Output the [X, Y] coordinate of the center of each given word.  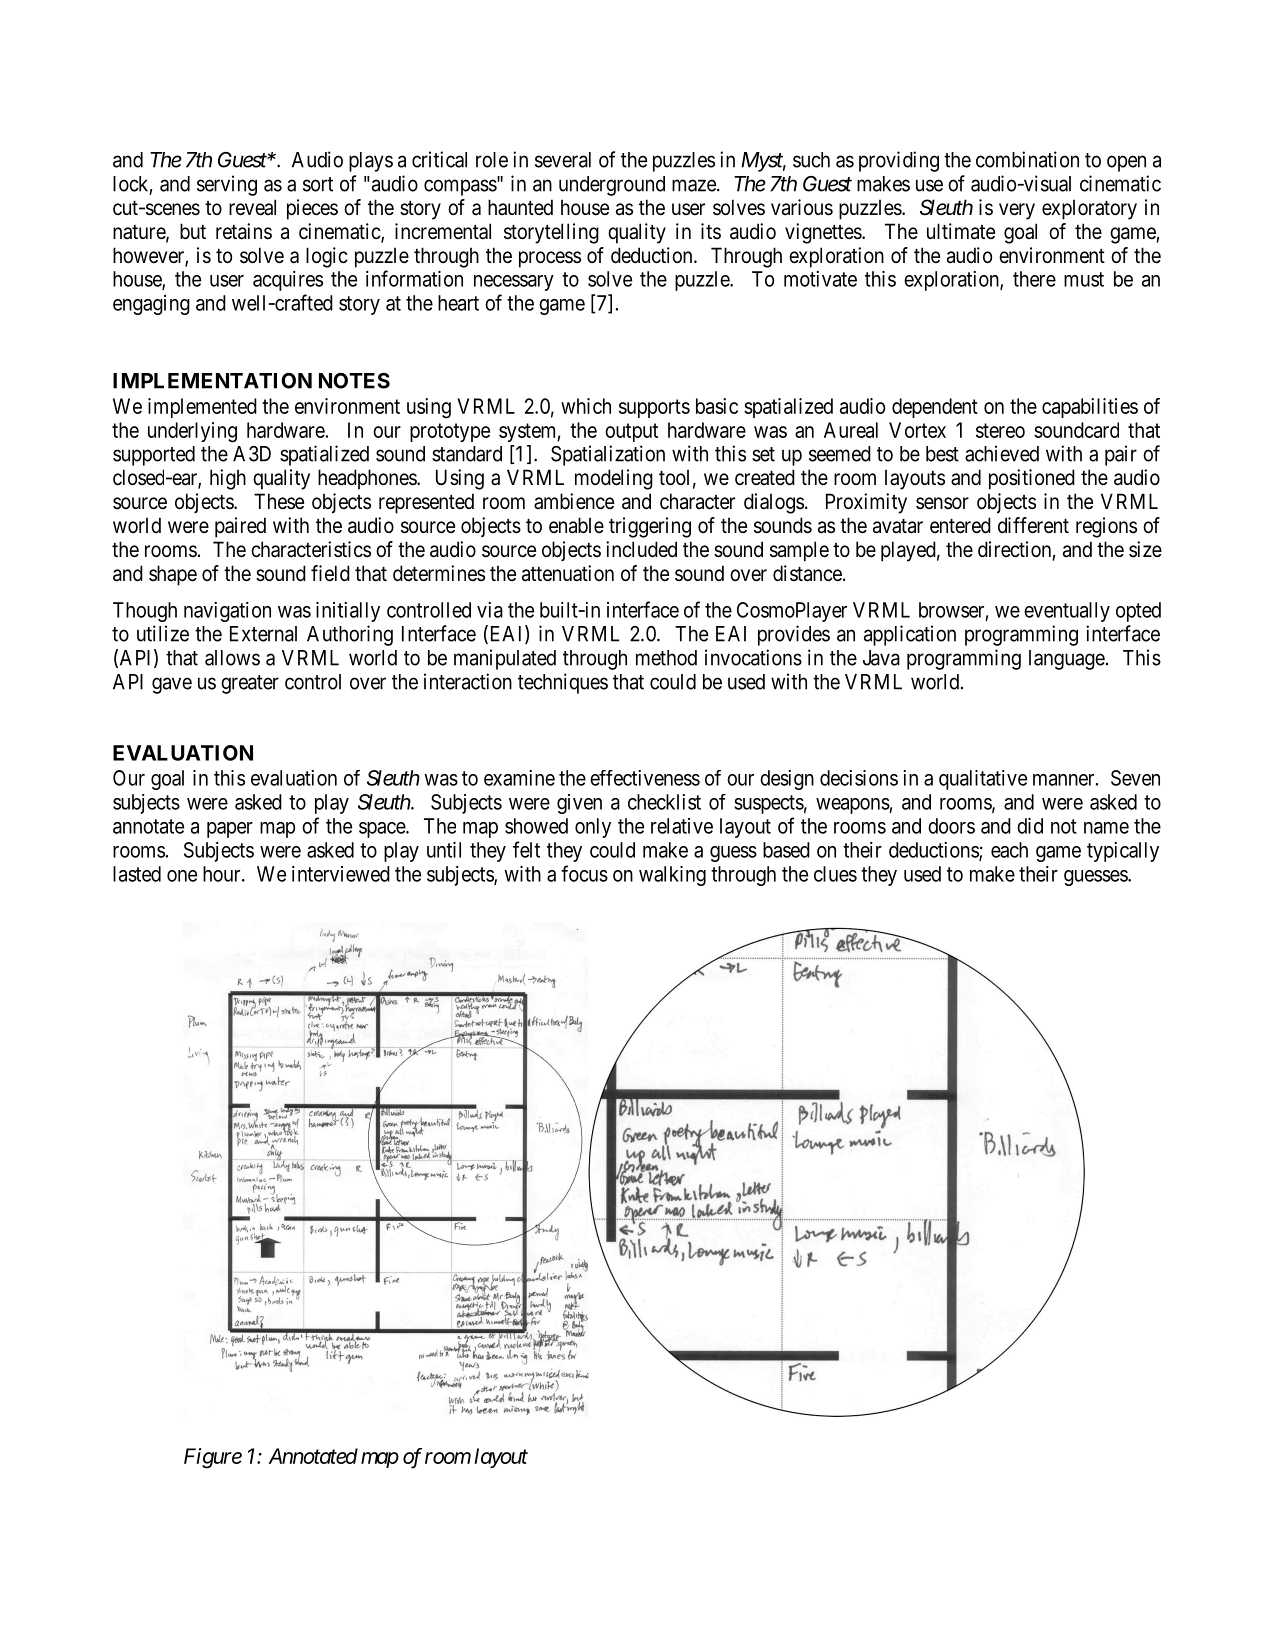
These [279, 501]
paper [230, 830]
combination [1027, 159]
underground [612, 186]
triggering [650, 527]
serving [227, 185]
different [1033, 525]
